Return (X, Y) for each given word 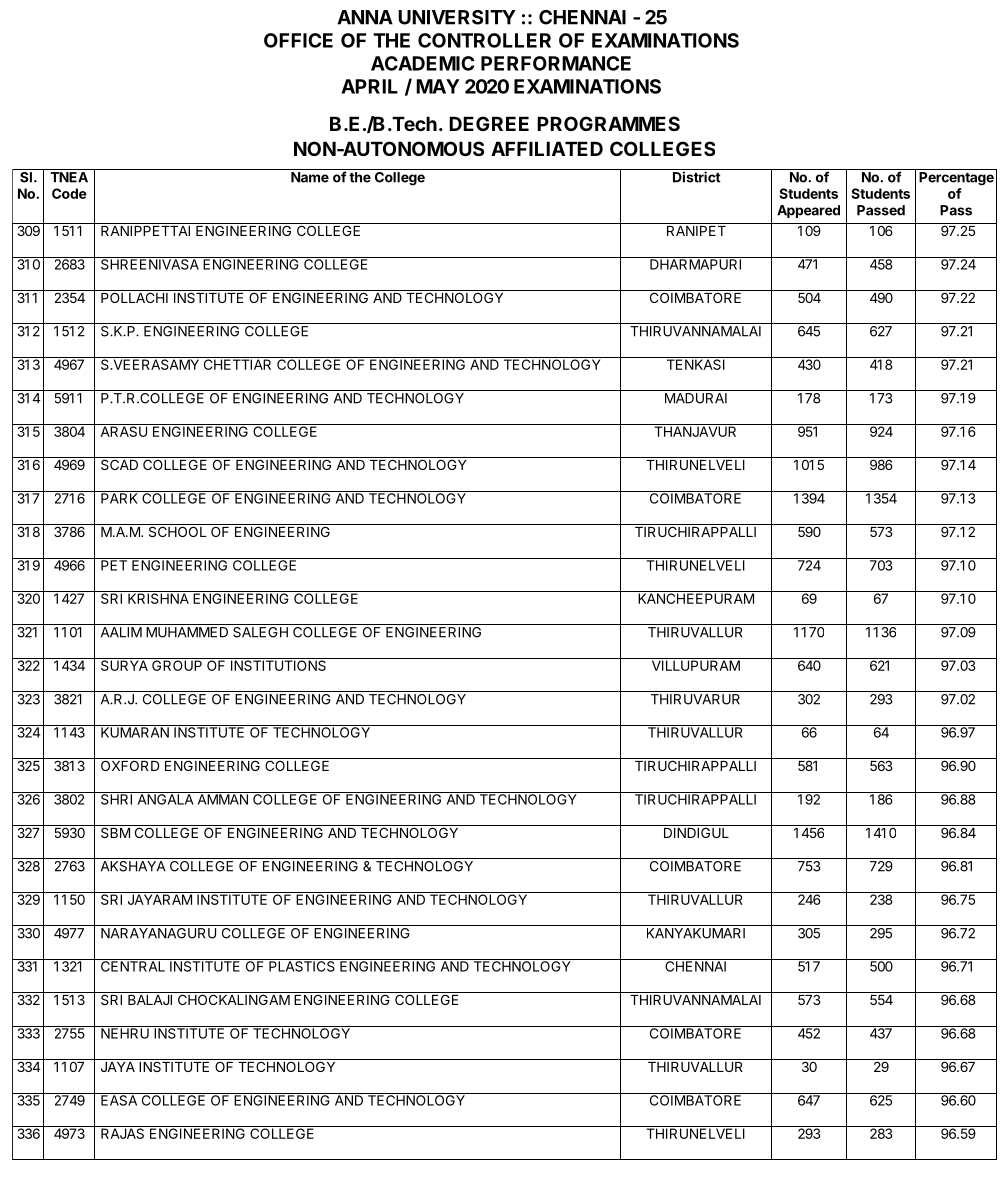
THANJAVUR (696, 430)
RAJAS (123, 1132)
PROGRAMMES (608, 123)
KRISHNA (158, 597)
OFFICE (298, 40)
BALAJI (150, 1000)
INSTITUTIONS (278, 664)
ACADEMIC (422, 63)
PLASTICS (302, 965)
